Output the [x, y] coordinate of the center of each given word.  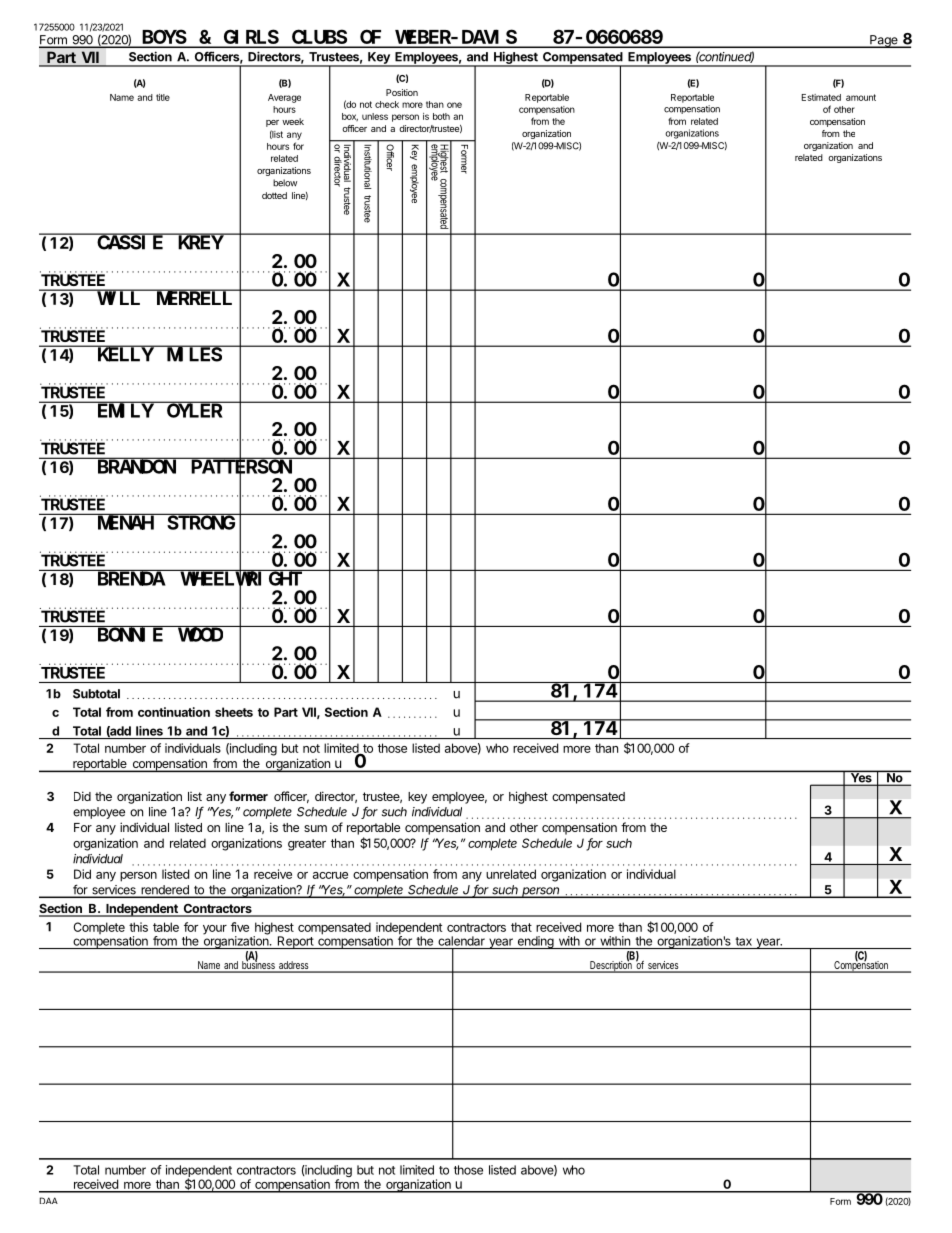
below [285, 183]
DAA [49, 1200]
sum [315, 828]
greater [307, 845]
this [138, 927]
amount [861, 97]
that [521, 927]
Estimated [821, 97]
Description [611, 966]
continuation [174, 712]
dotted [274, 195]
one [454, 105]
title [163, 97]
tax [744, 941]
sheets [234, 712]
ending [535, 942]
